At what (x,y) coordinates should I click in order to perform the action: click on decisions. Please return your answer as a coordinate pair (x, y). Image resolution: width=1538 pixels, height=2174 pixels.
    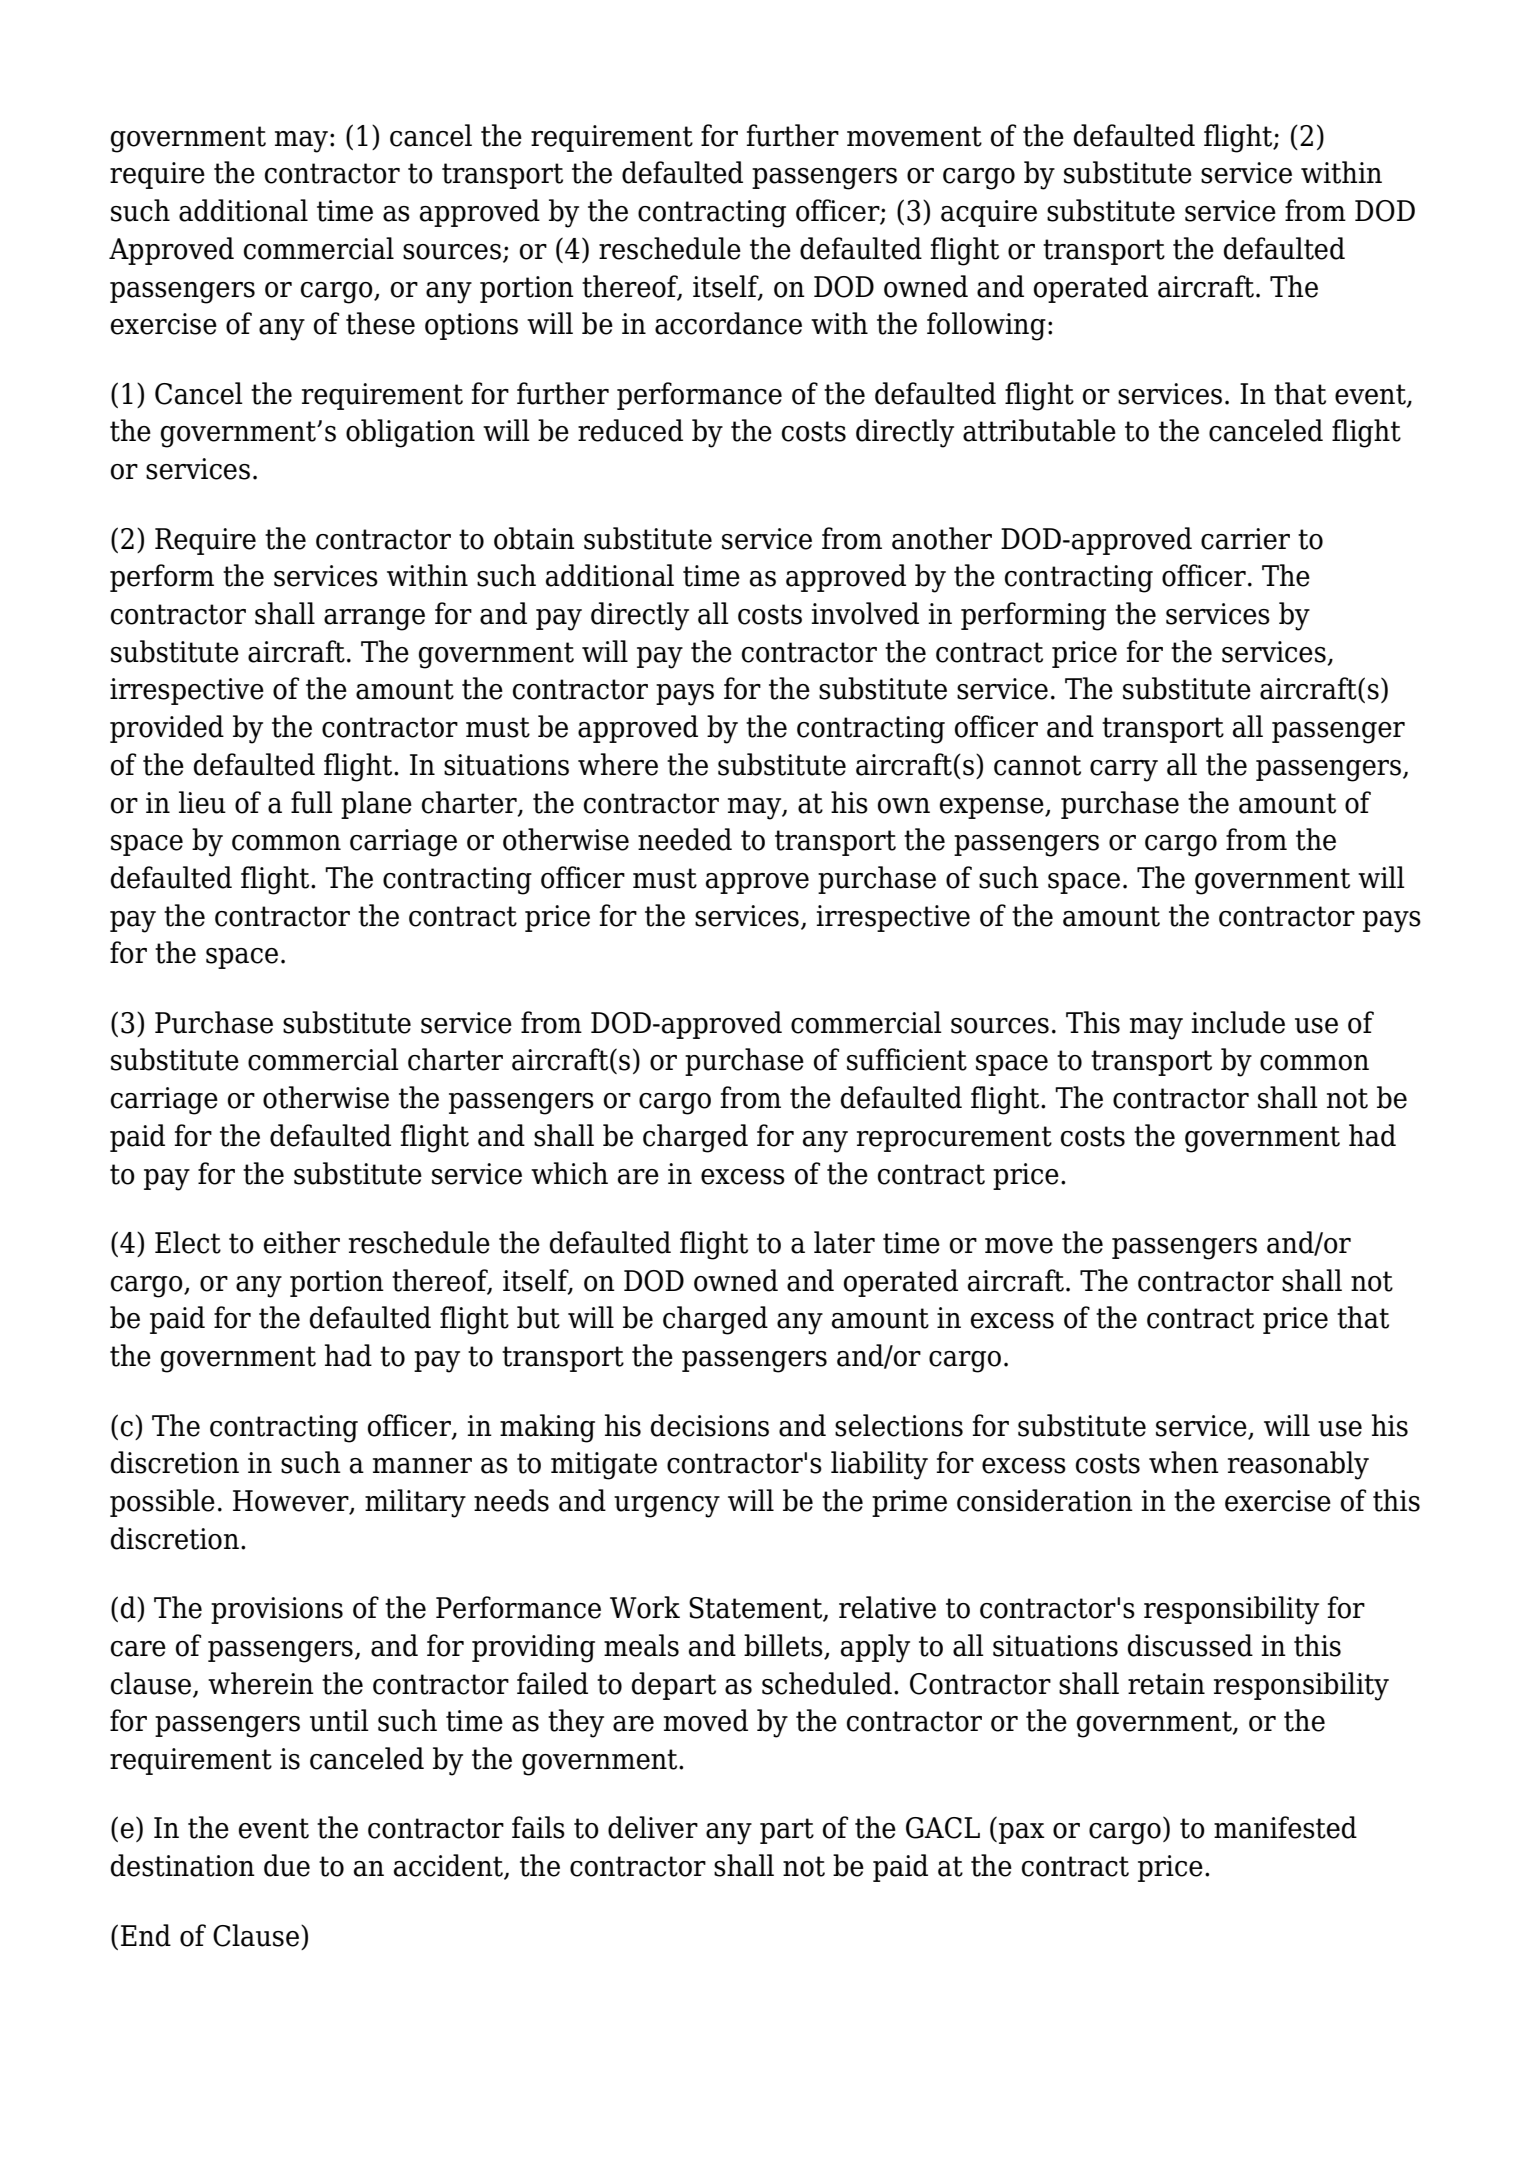
    Looking at the image, I should click on (710, 1425).
